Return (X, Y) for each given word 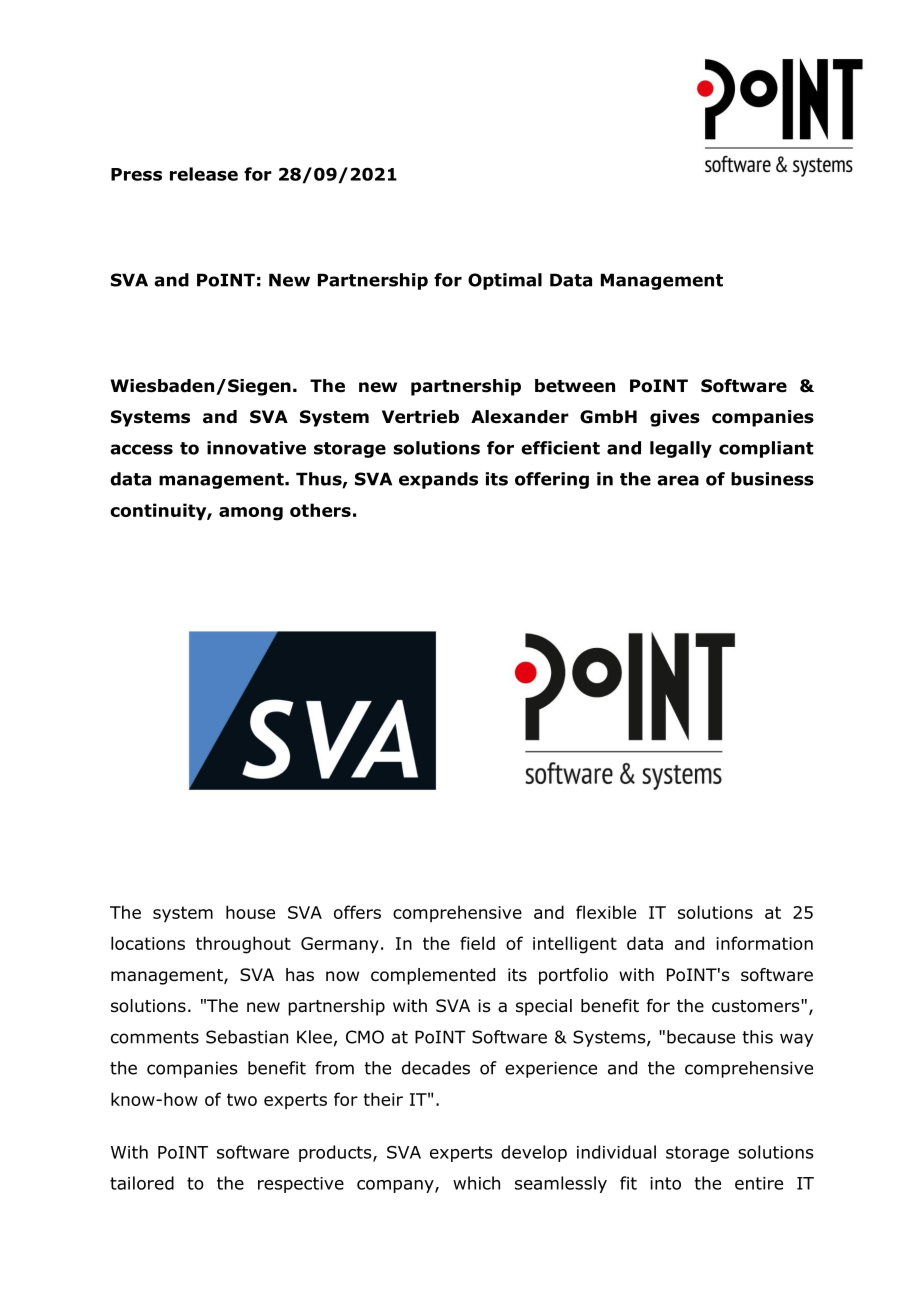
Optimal (505, 281)
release (204, 174)
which (476, 1183)
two (242, 1099)
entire (759, 1183)
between (575, 386)
